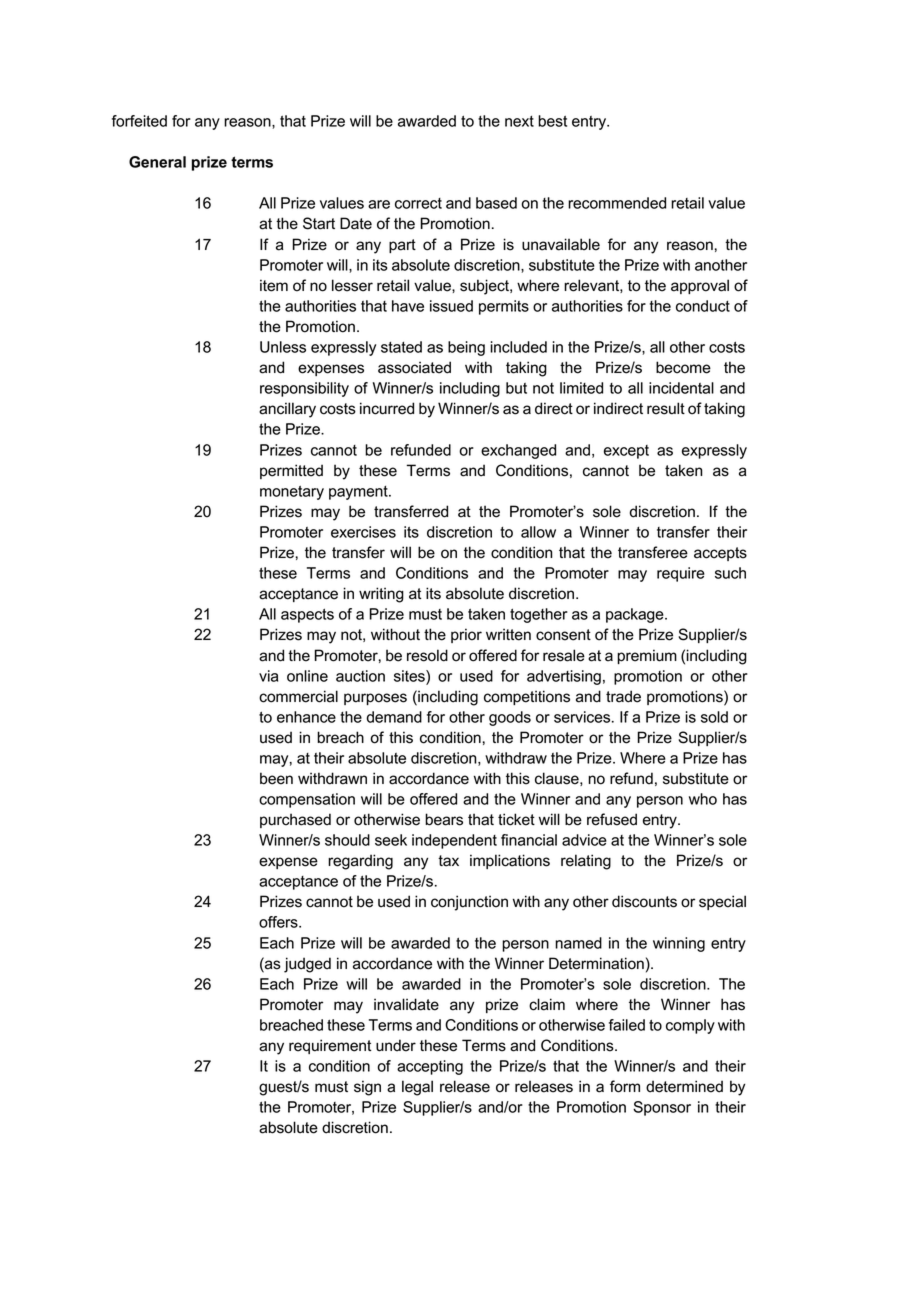 The width and height of the screenshot is (924, 1308). What do you see at coordinates (367, 1088) in the screenshot?
I see `sign` at bounding box center [367, 1088].
